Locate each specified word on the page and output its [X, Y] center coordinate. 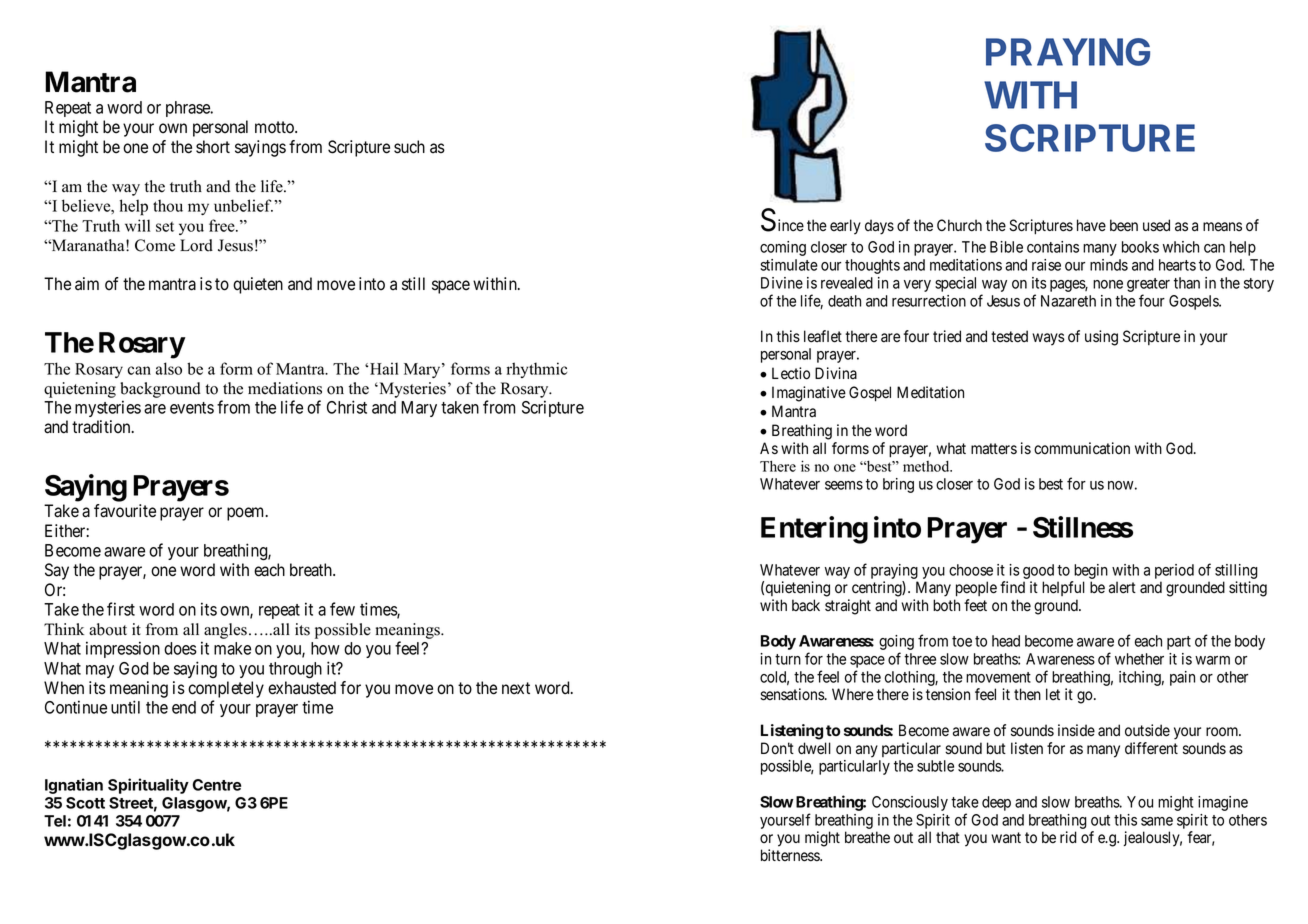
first [121, 609]
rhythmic [537, 370]
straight [848, 607]
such [409, 147]
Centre [217, 785]
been [1124, 225]
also [169, 368]
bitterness [791, 855]
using [1101, 338]
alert [1122, 587]
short [213, 147]
